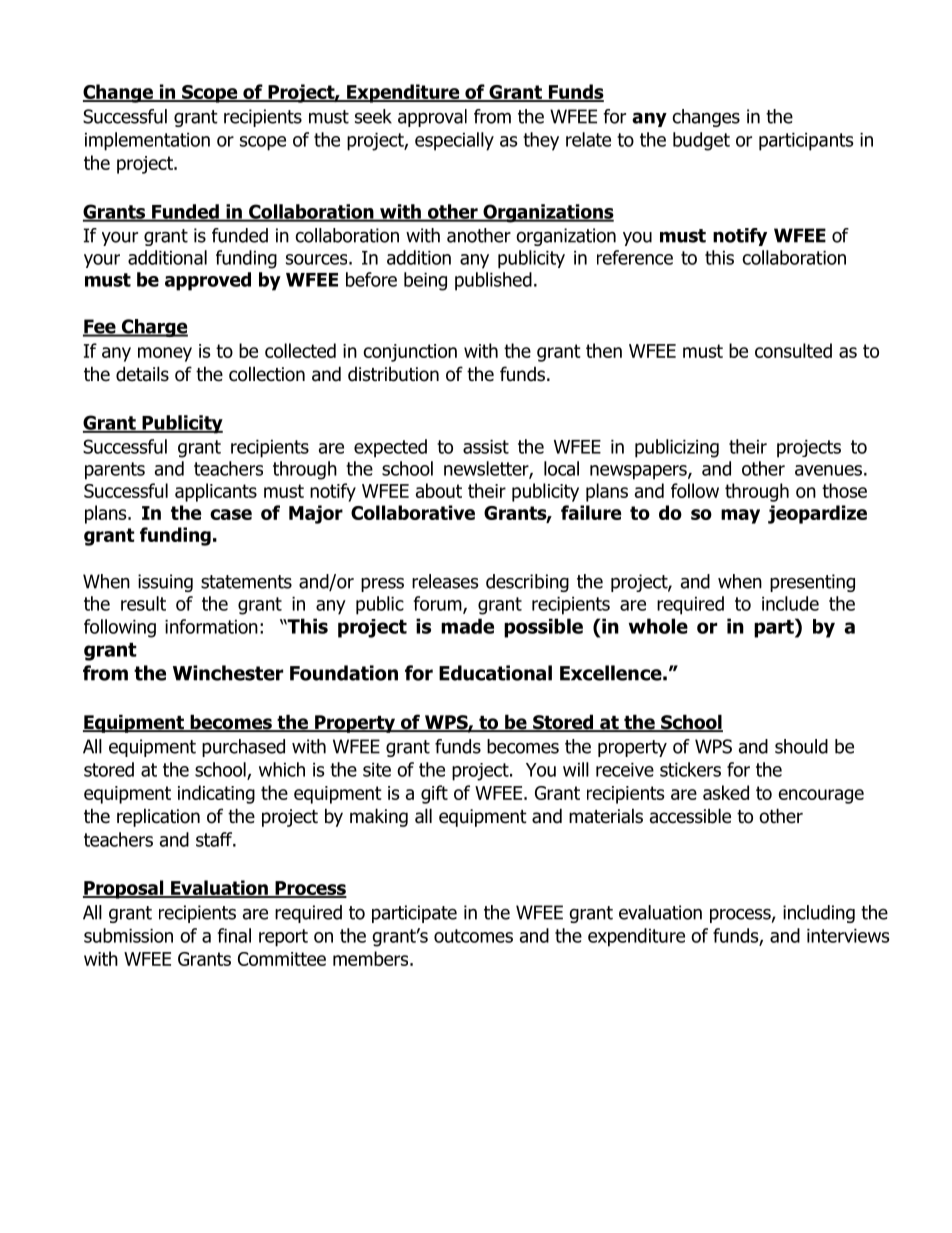 This screenshot has width=952, height=1233. I want to click on including, so click(819, 914).
